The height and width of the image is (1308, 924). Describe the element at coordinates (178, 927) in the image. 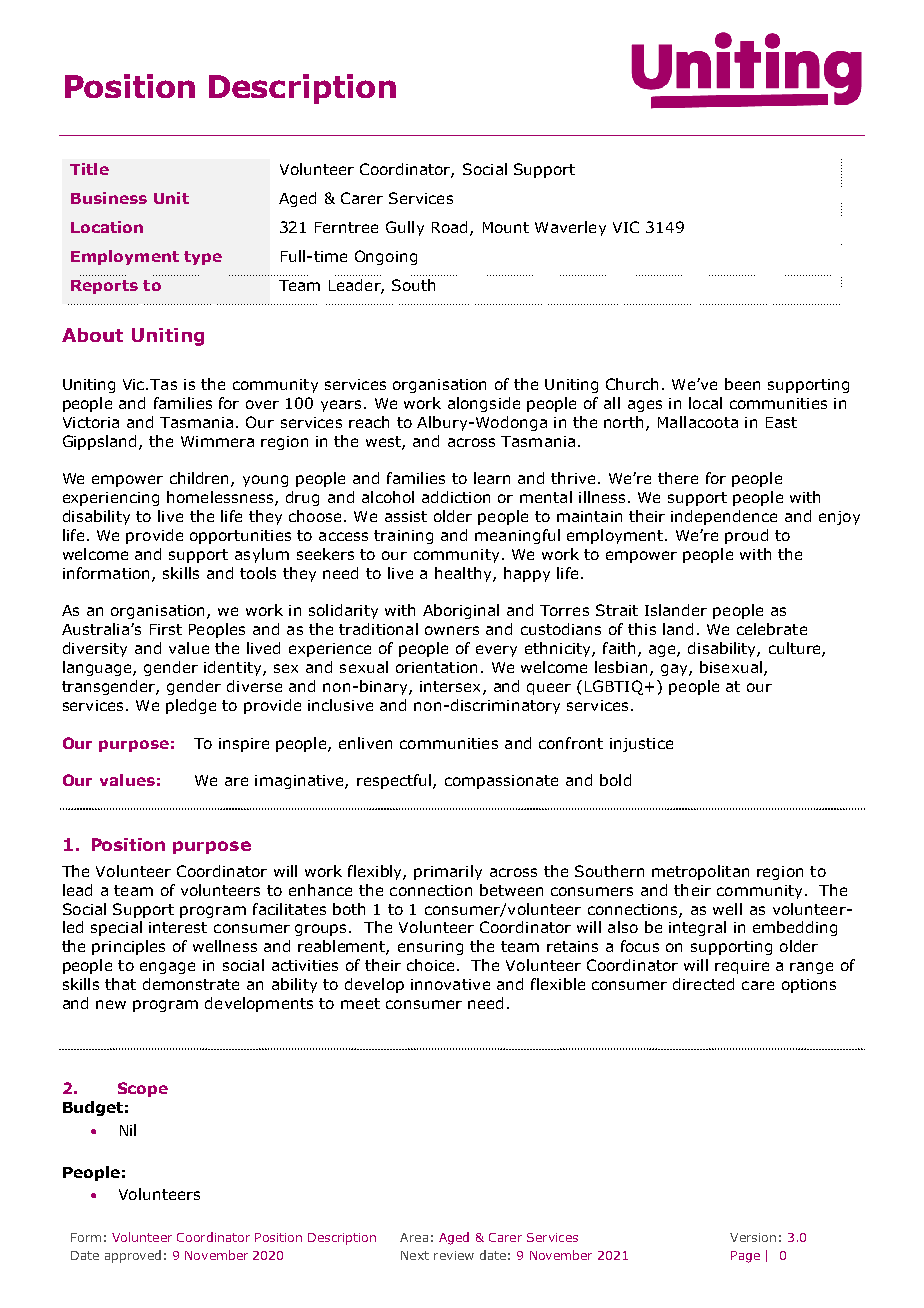

I see `interest` at that location.
